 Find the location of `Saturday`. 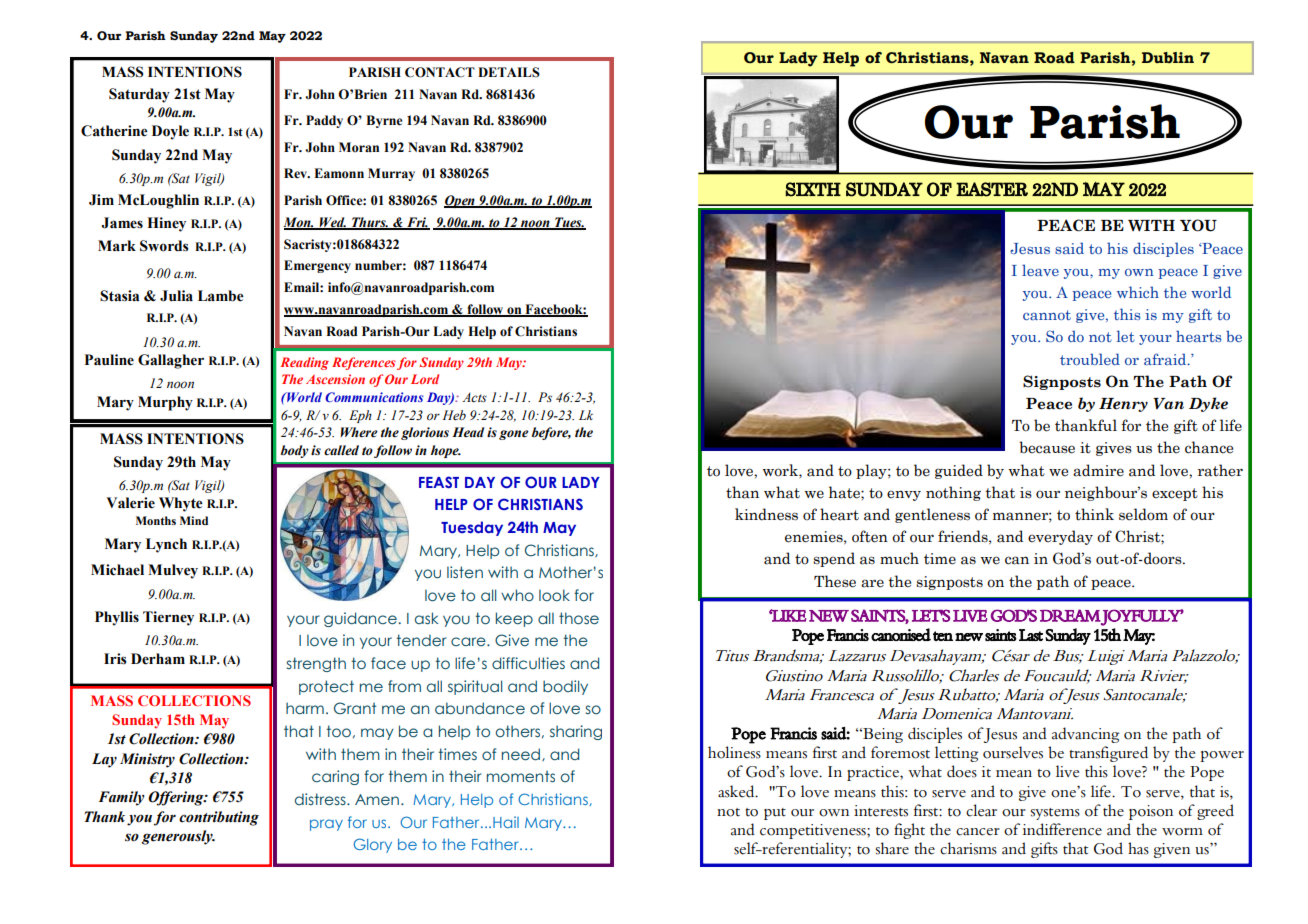

Saturday is located at coordinates (139, 95).
